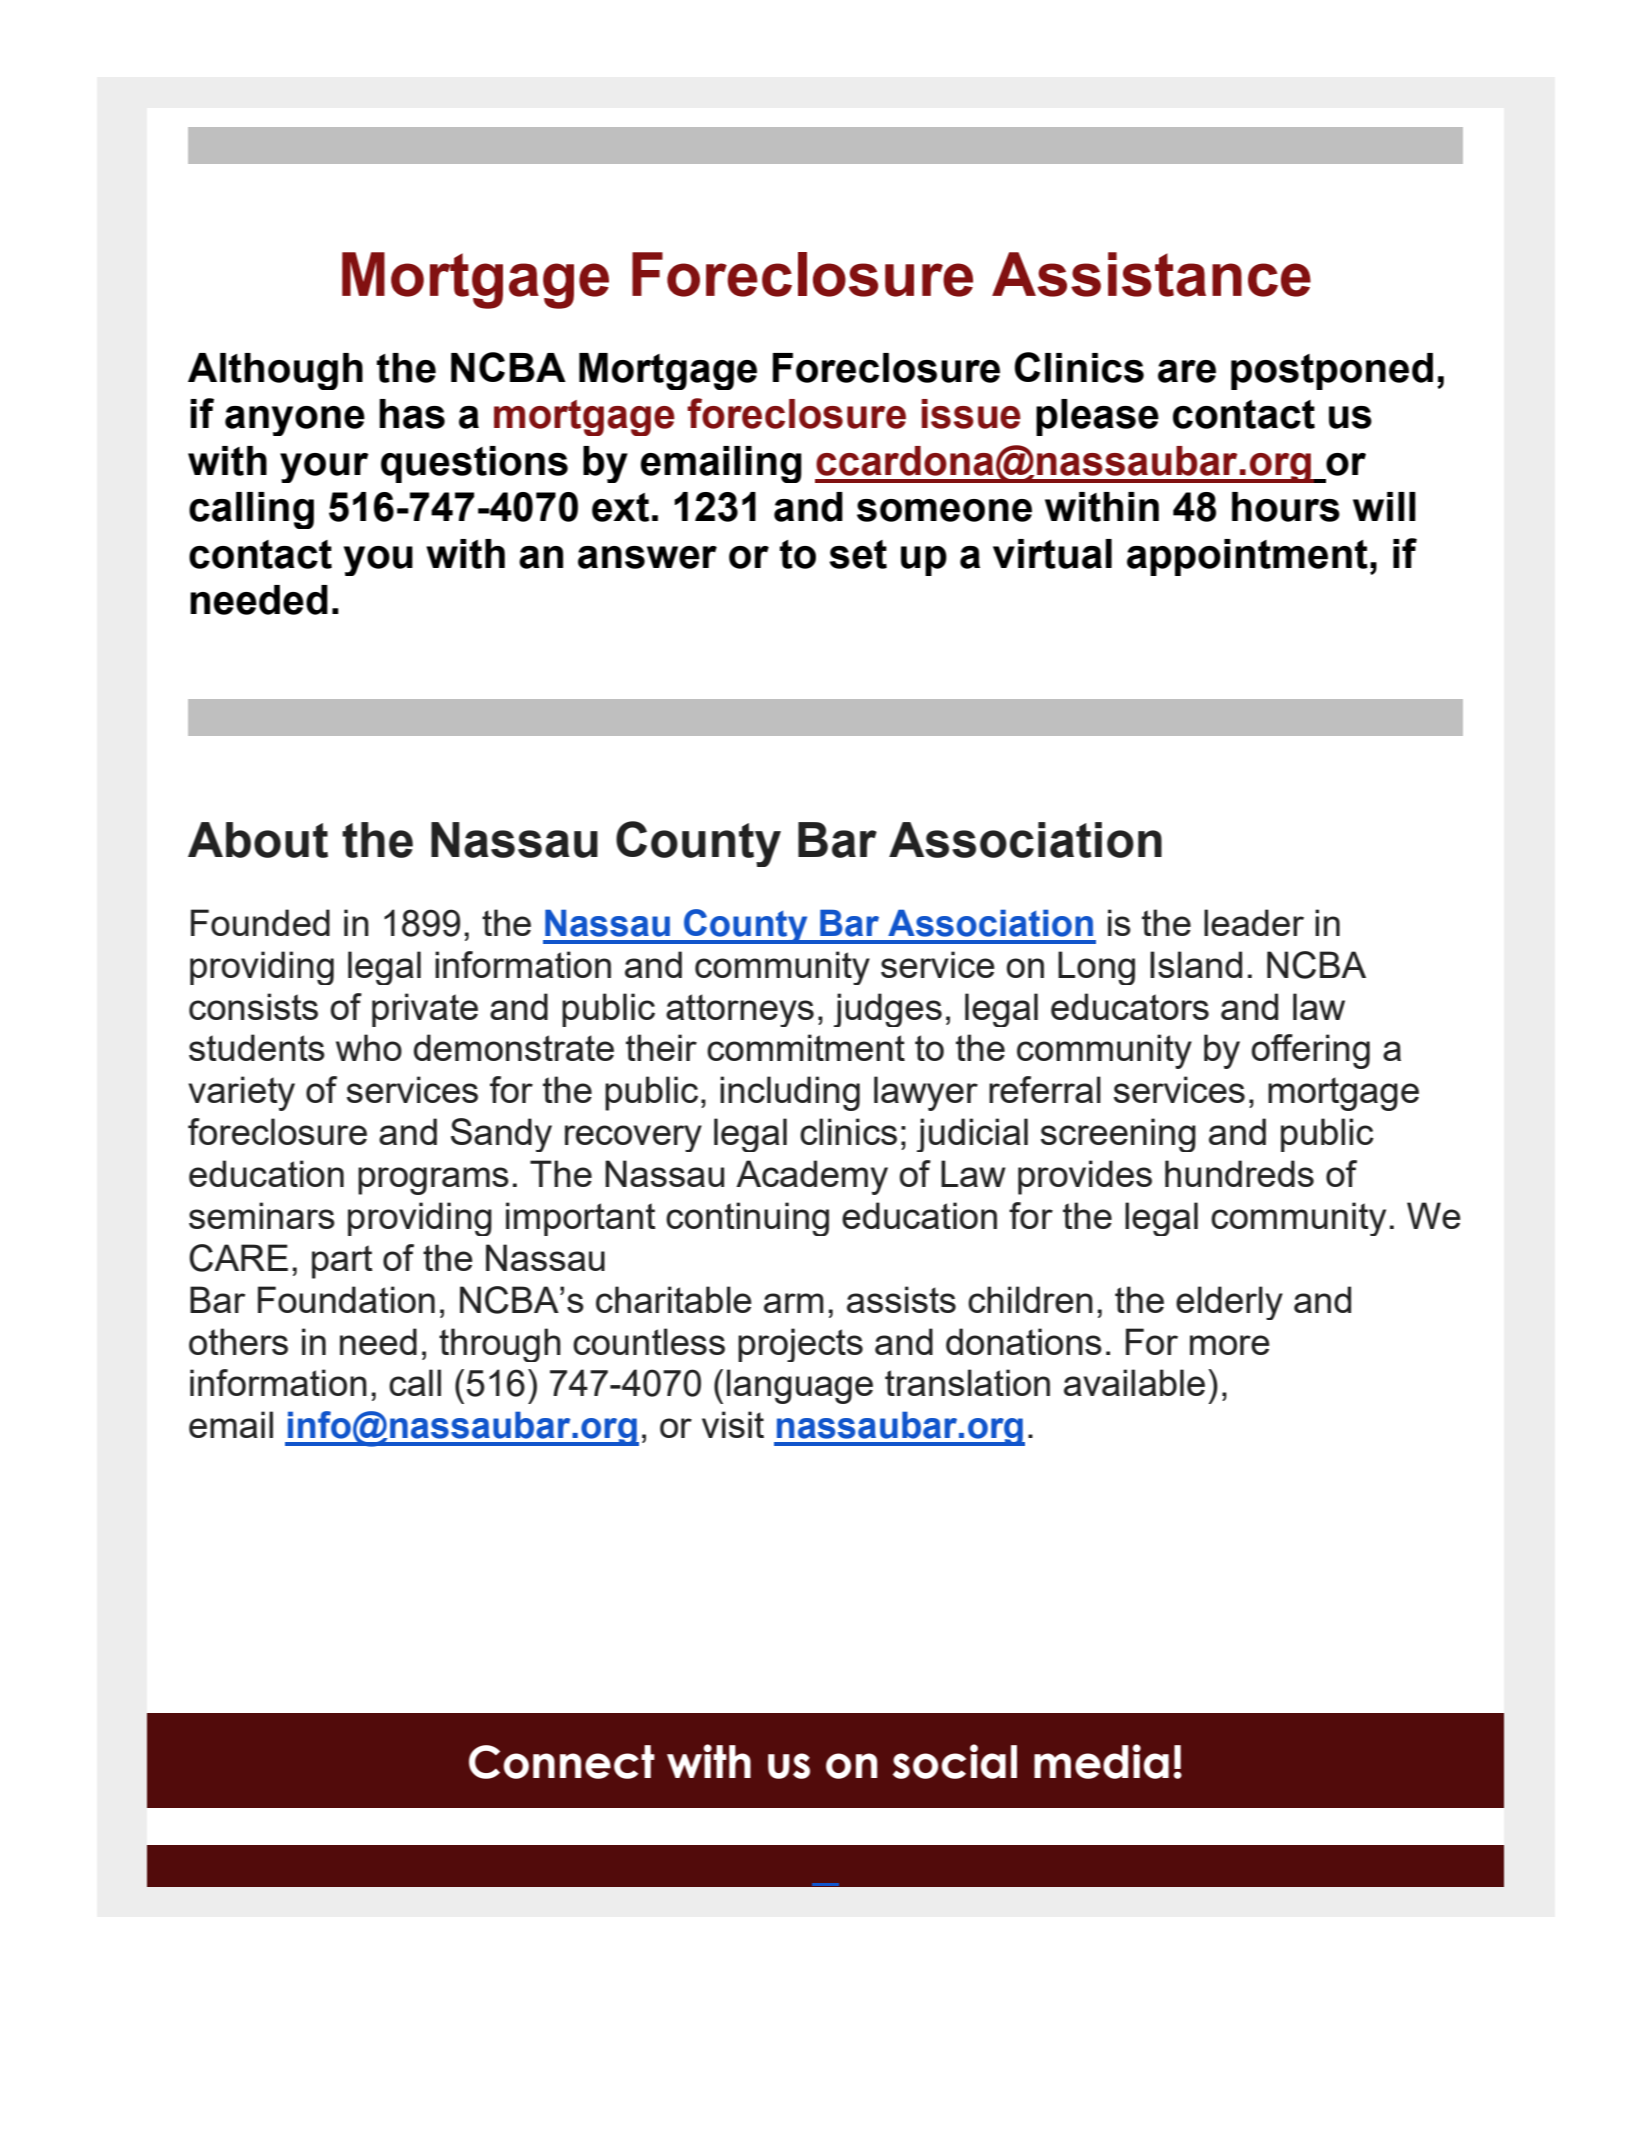 This document has height=2136, width=1651. What do you see at coordinates (1254, 922) in the document?
I see `leader` at bounding box center [1254, 922].
